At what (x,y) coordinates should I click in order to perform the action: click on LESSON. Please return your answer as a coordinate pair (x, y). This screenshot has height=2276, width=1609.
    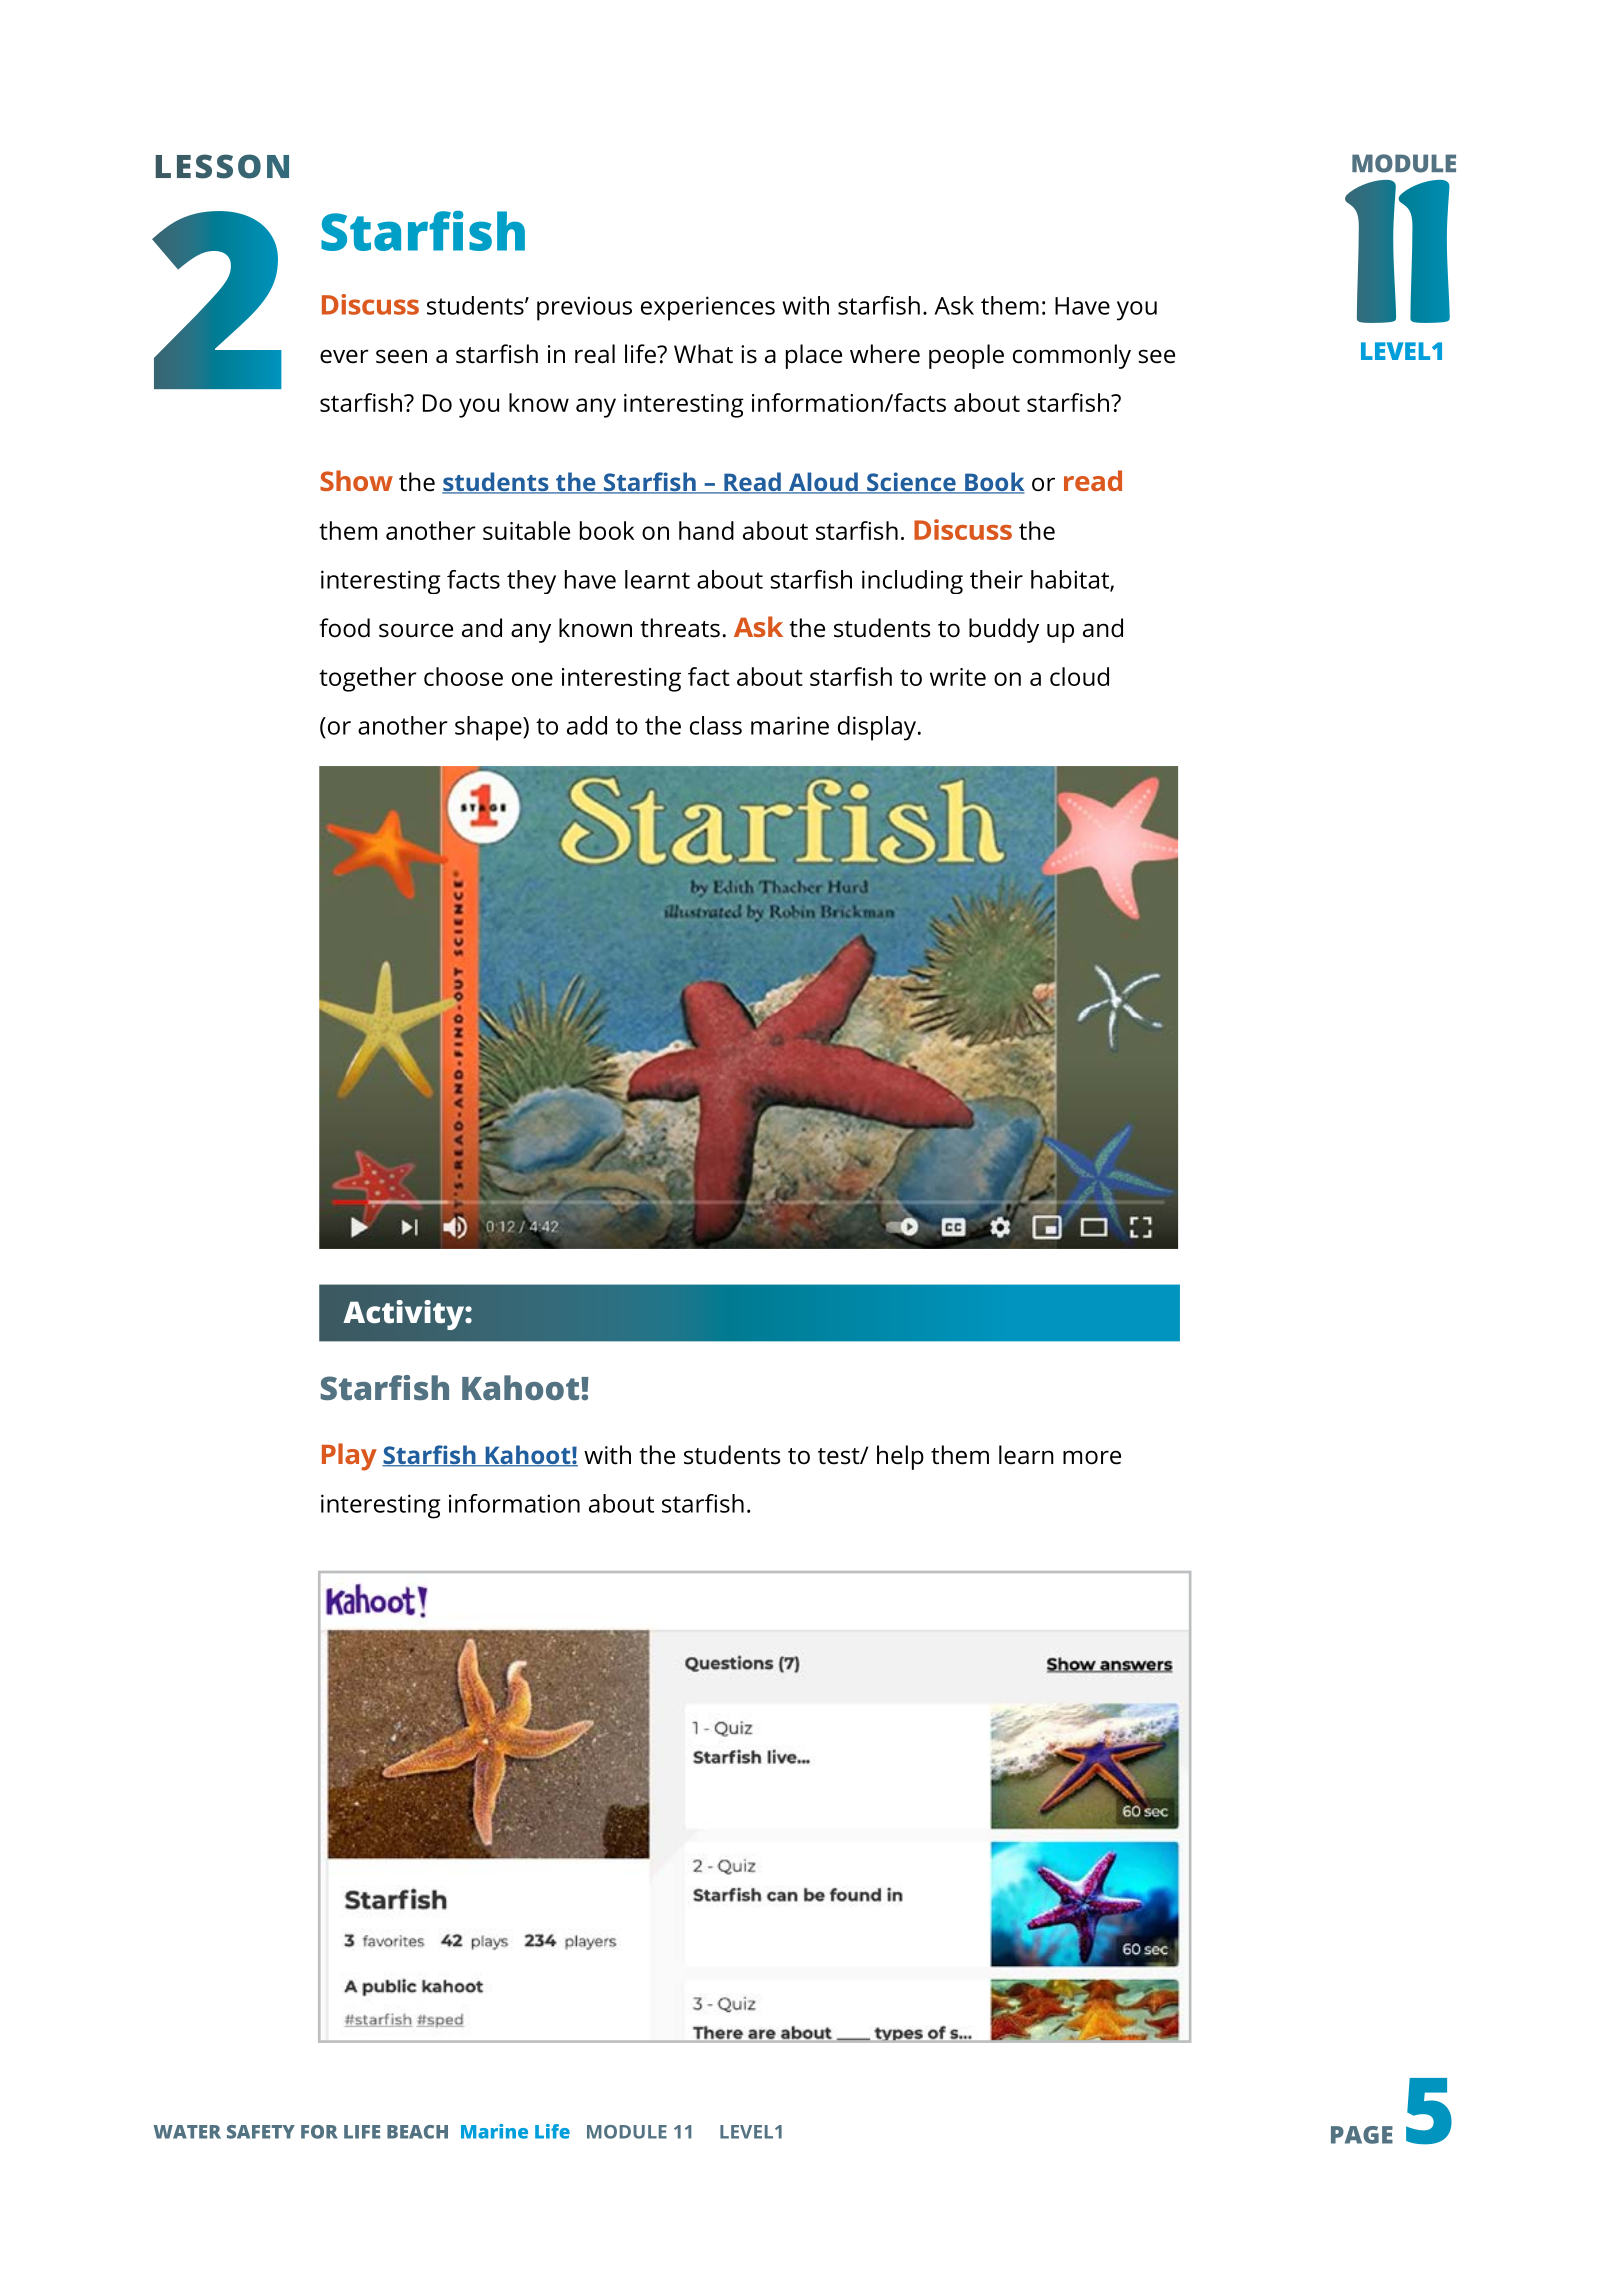
    Looking at the image, I should click on (222, 166).
